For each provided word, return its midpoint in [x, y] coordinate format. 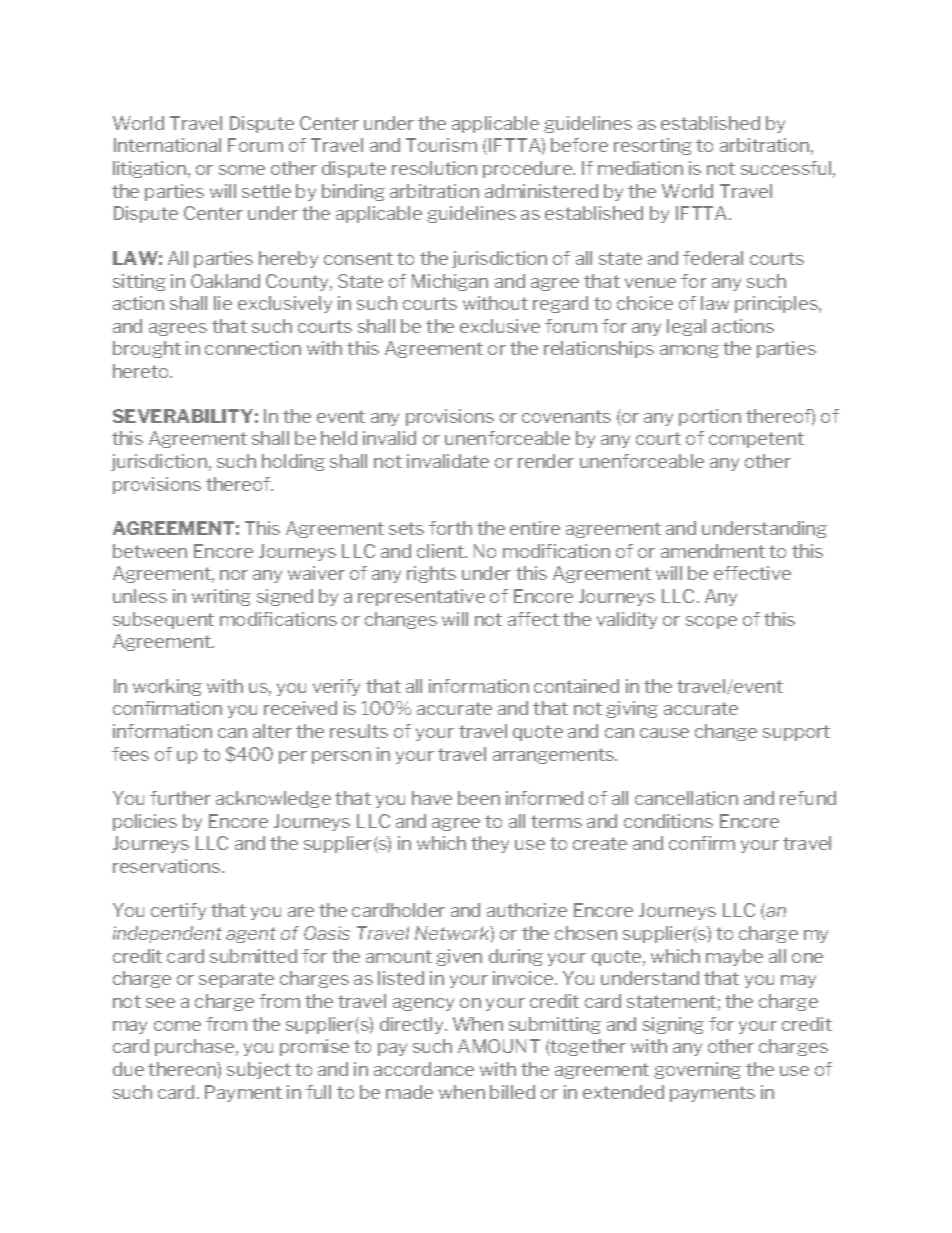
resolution [434, 168]
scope [711, 622]
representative [421, 597]
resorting [653, 146]
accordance [424, 1069]
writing [221, 597]
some [242, 170]
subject [259, 1070]
